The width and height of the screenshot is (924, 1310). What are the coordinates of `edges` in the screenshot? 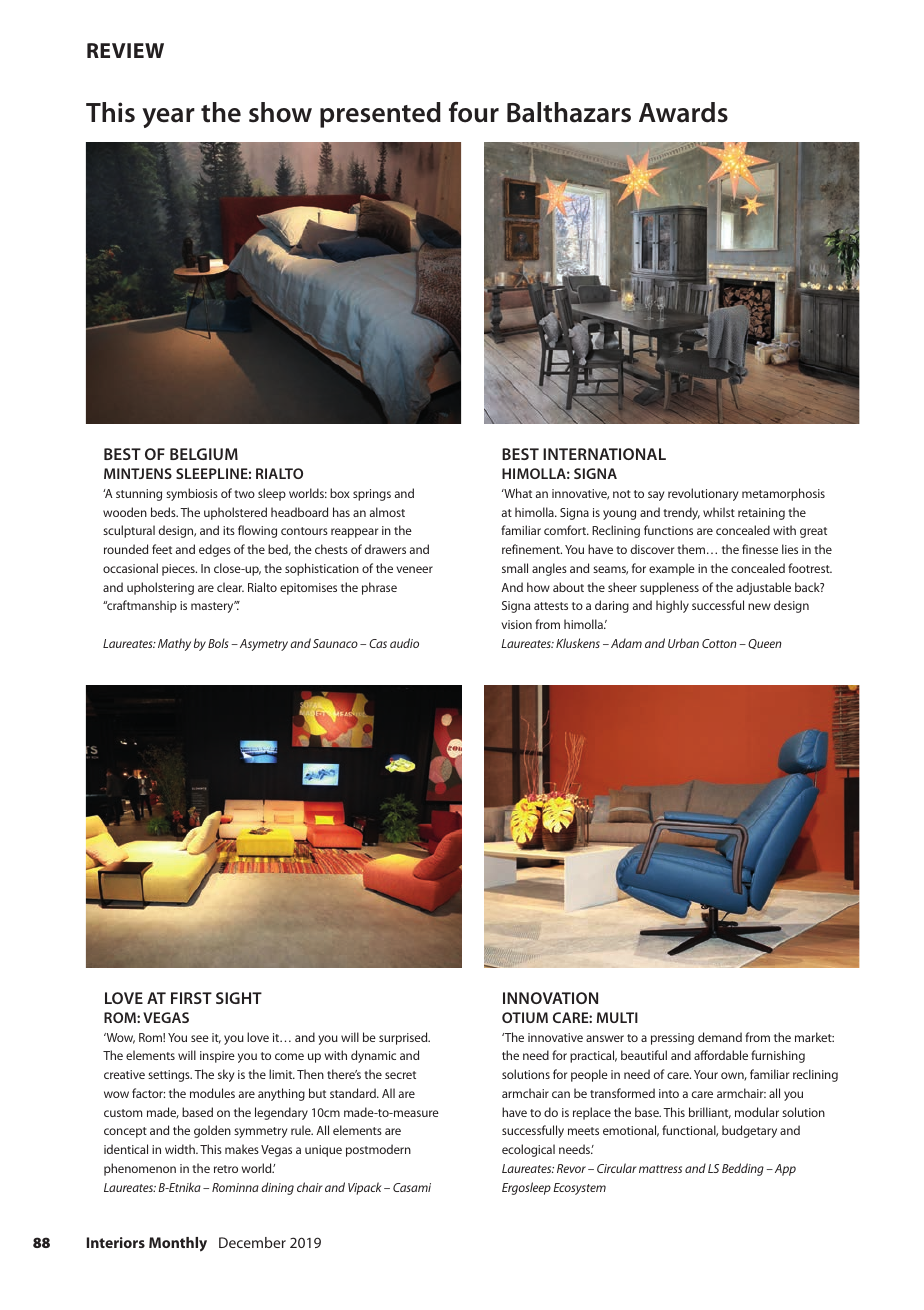 It's located at (215, 550).
